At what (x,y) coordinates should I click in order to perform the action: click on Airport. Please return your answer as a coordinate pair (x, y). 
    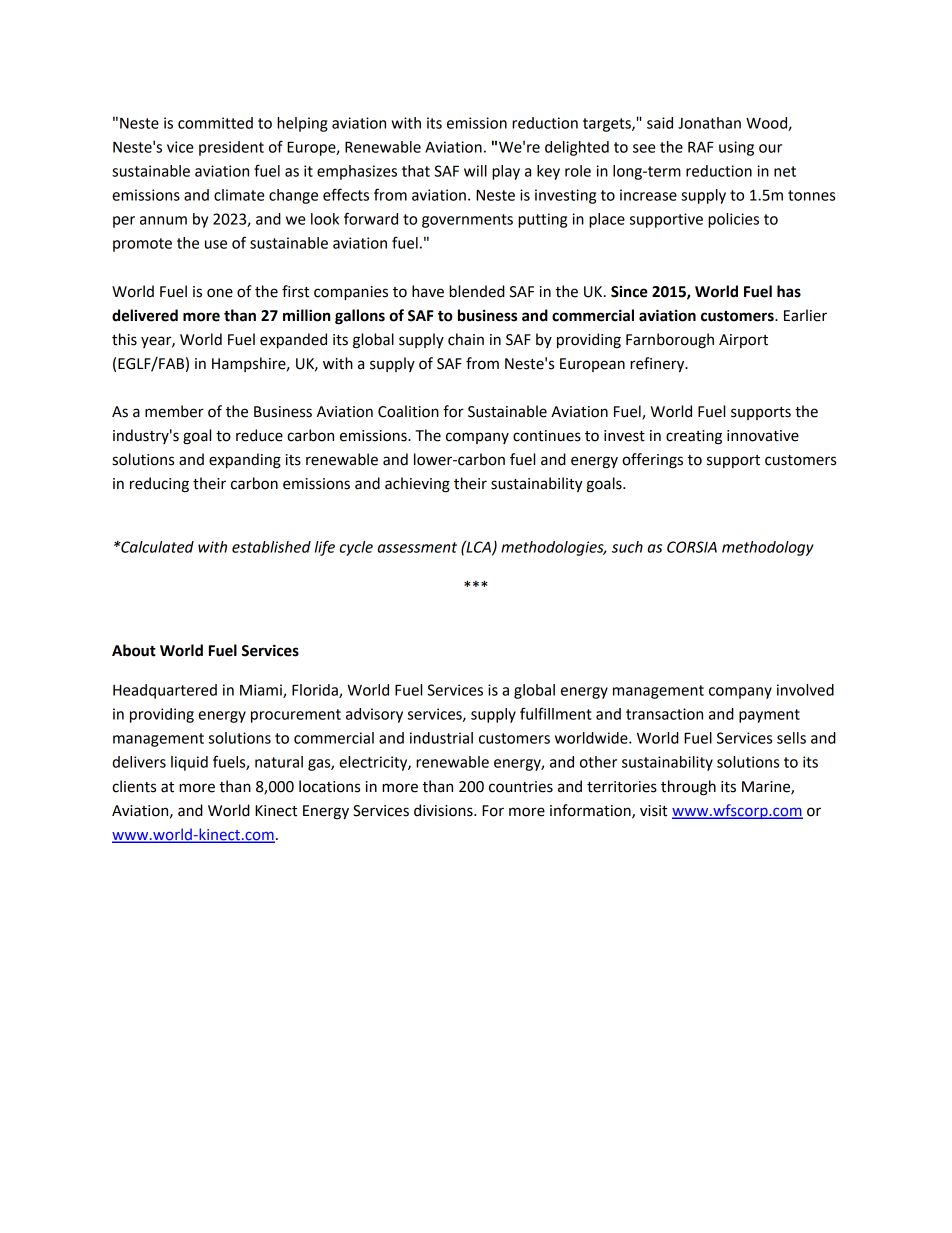
    Looking at the image, I should click on (743, 341).
